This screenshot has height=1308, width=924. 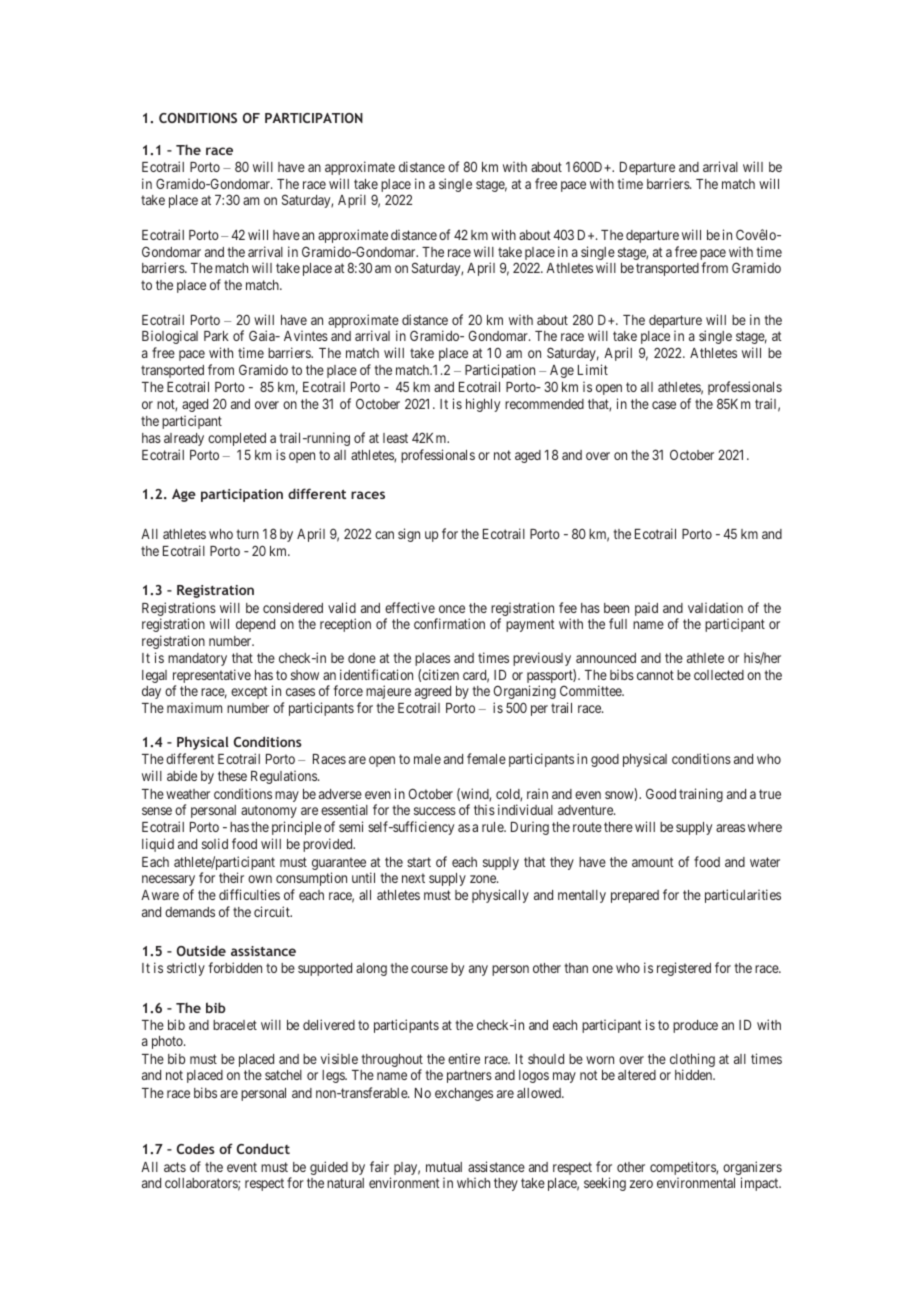 I want to click on Limit, so click(x=593, y=369).
